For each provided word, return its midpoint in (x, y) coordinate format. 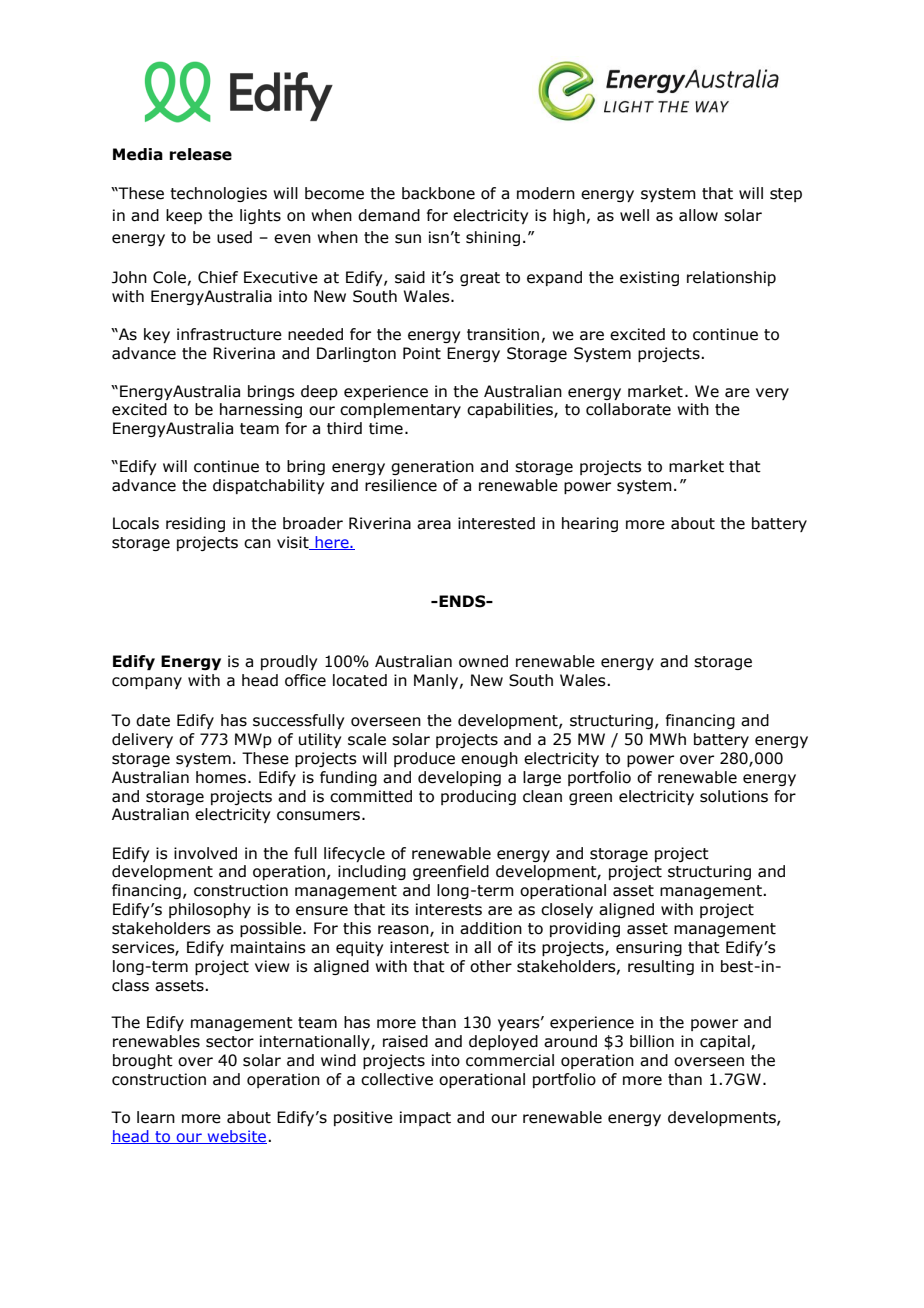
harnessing (261, 410)
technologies (218, 194)
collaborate (628, 409)
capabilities (511, 410)
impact (425, 1118)
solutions (734, 796)
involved (205, 853)
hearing (590, 524)
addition (491, 928)
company (147, 683)
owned (483, 661)
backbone (438, 193)
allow (698, 215)
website (237, 1137)
